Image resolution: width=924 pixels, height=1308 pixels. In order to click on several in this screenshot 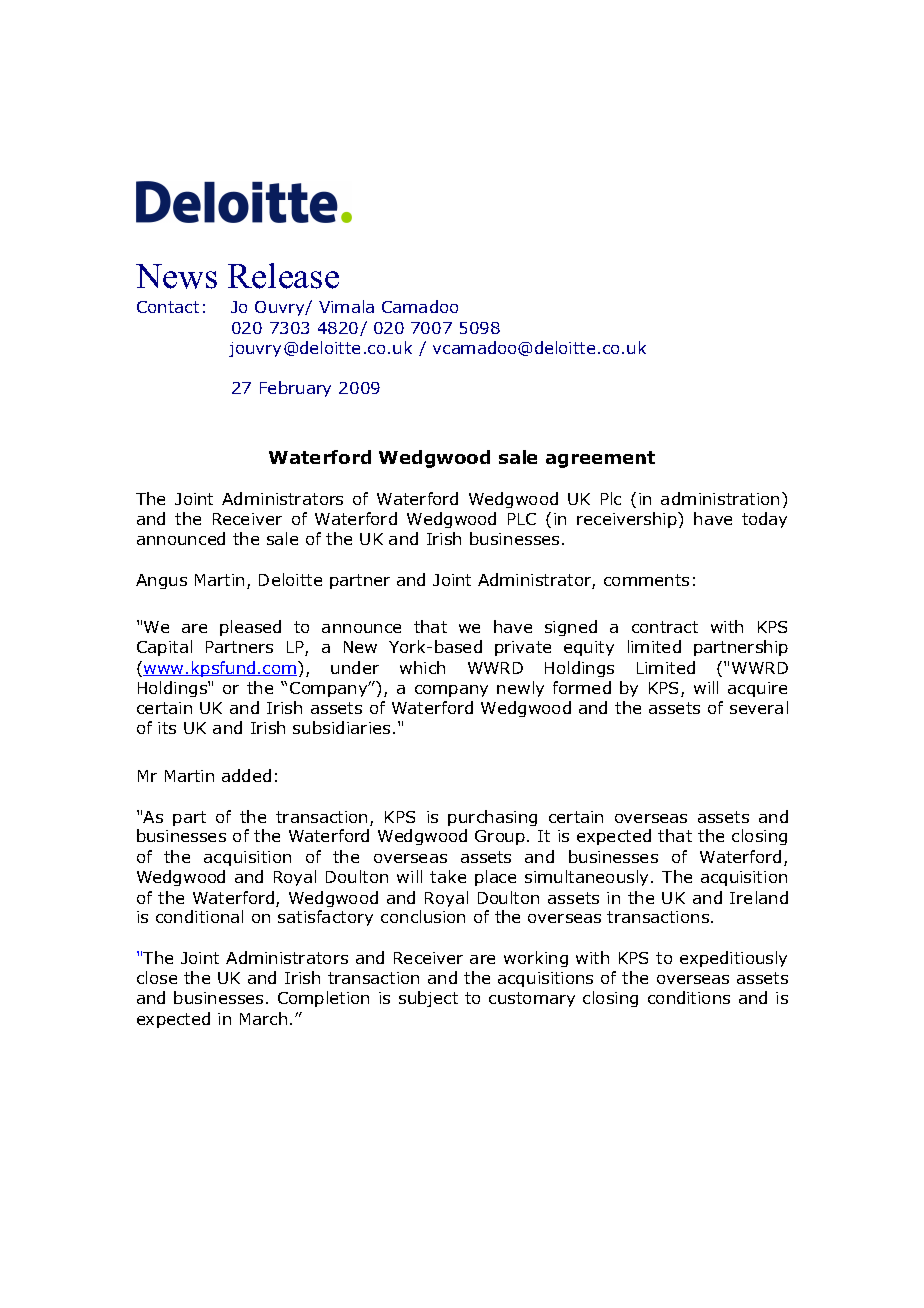, I will do `click(759, 707)`.
